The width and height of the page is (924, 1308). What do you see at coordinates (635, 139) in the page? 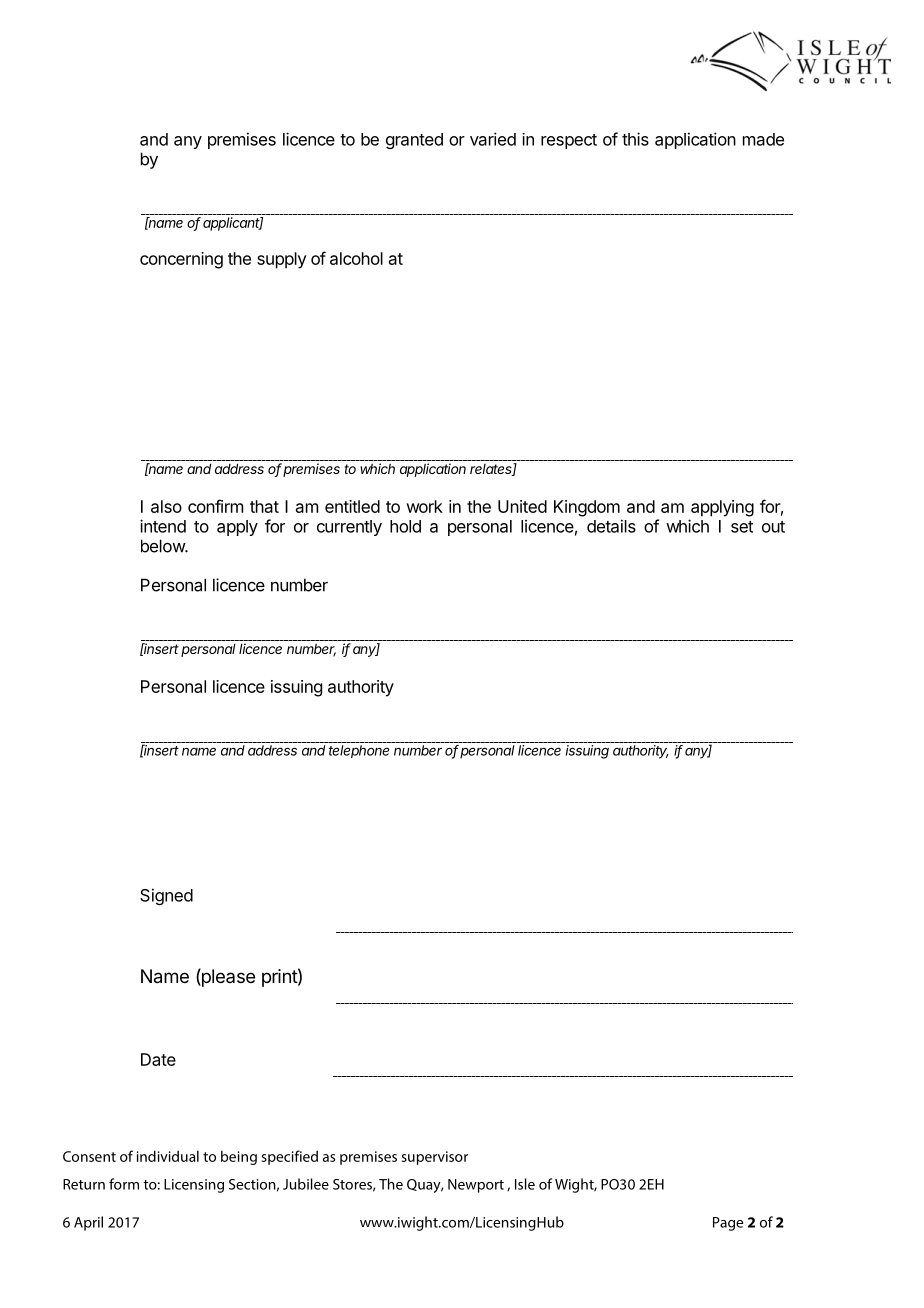
I see `this` at bounding box center [635, 139].
